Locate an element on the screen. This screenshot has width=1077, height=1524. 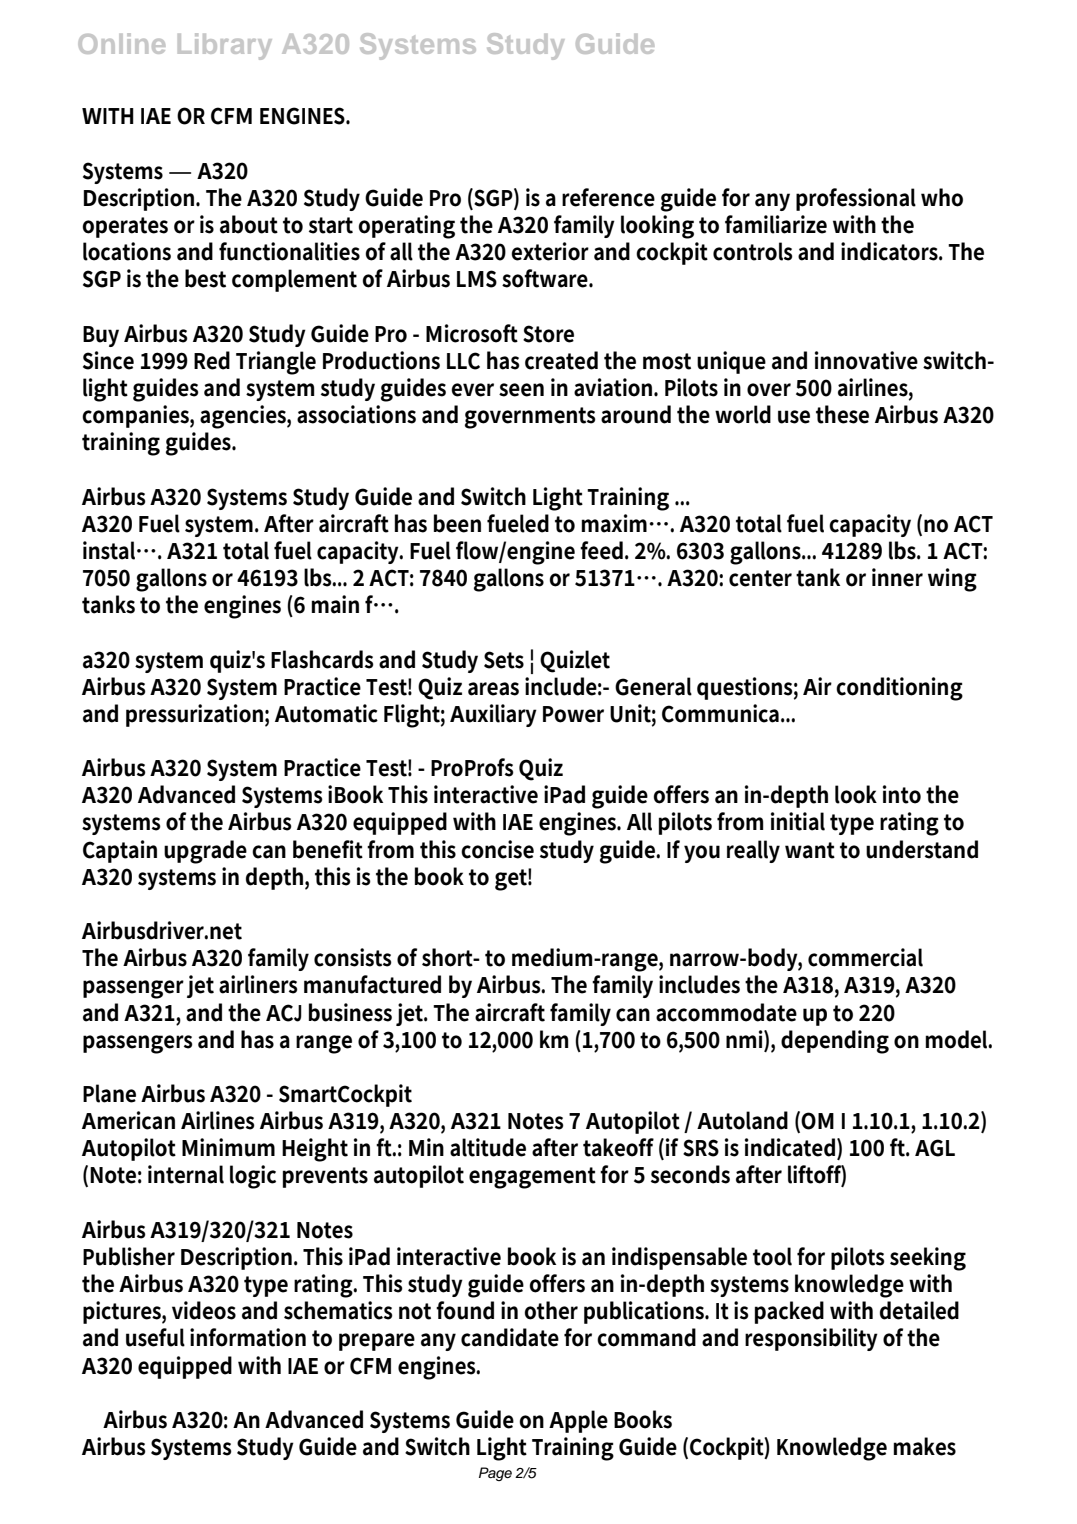
Apple is located at coordinates (578, 1421).
